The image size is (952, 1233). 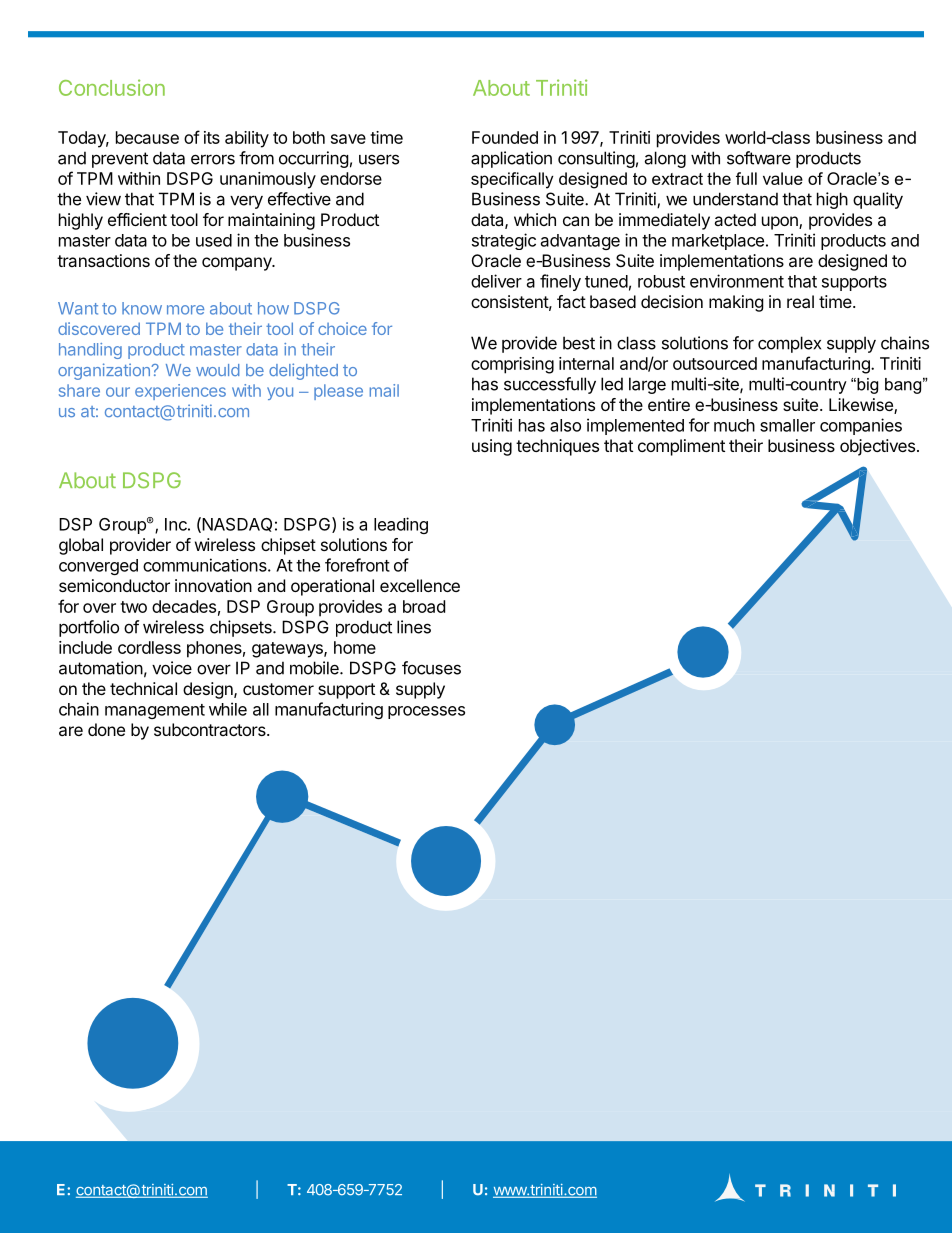 I want to click on also, so click(x=565, y=425).
